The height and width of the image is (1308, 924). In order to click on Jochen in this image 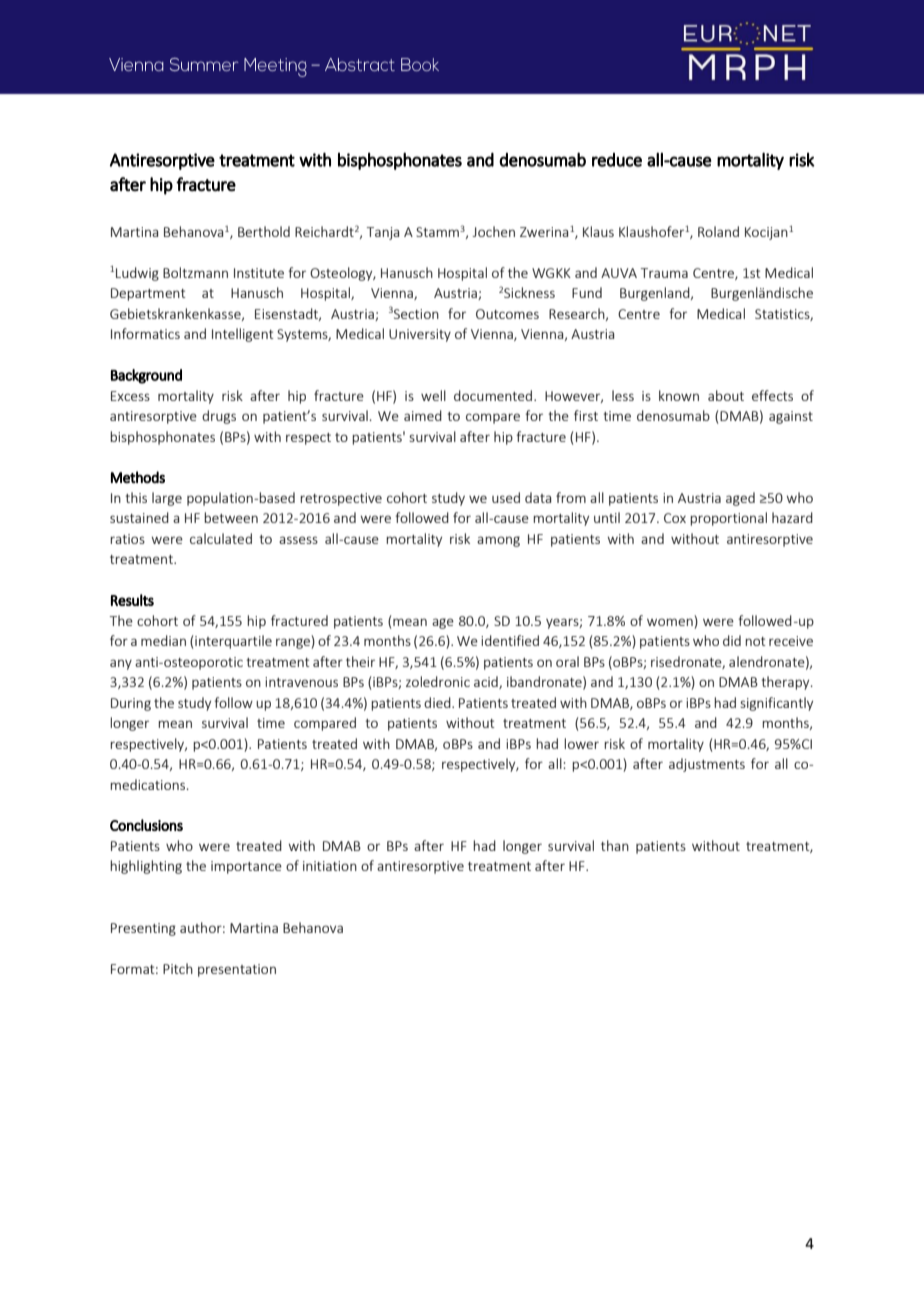, I will do `click(493, 231)`.
